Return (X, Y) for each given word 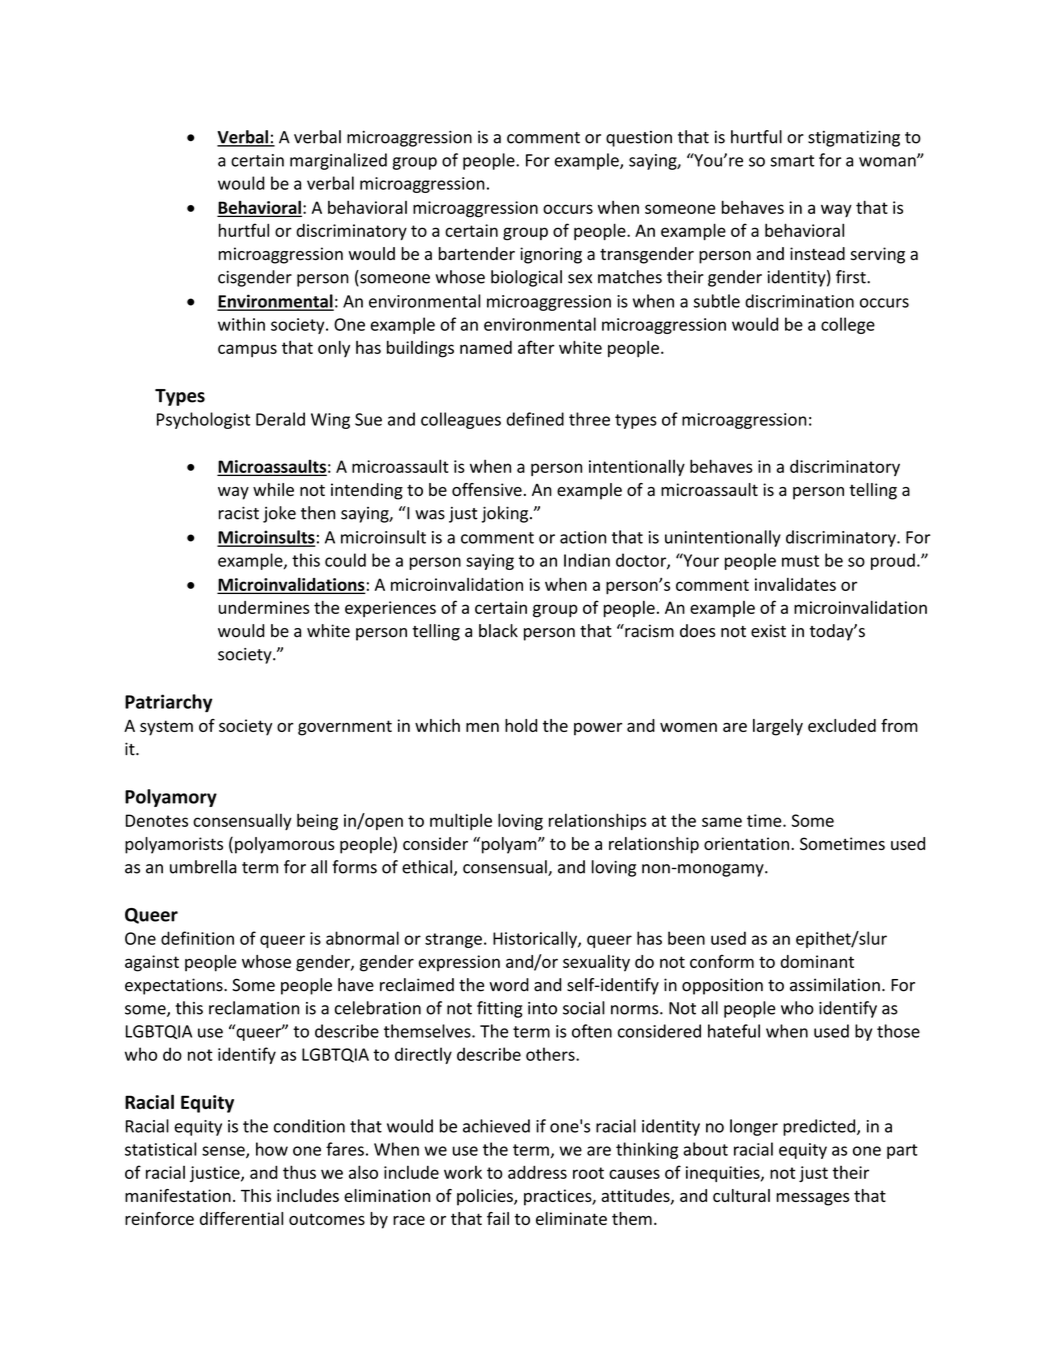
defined (535, 419)
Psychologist (203, 420)
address (537, 1172)
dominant (817, 961)
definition (197, 938)
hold (521, 725)
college (848, 325)
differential (241, 1218)
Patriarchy (169, 703)
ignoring (551, 255)
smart (792, 161)
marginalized (338, 161)
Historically (536, 939)
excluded (842, 725)
